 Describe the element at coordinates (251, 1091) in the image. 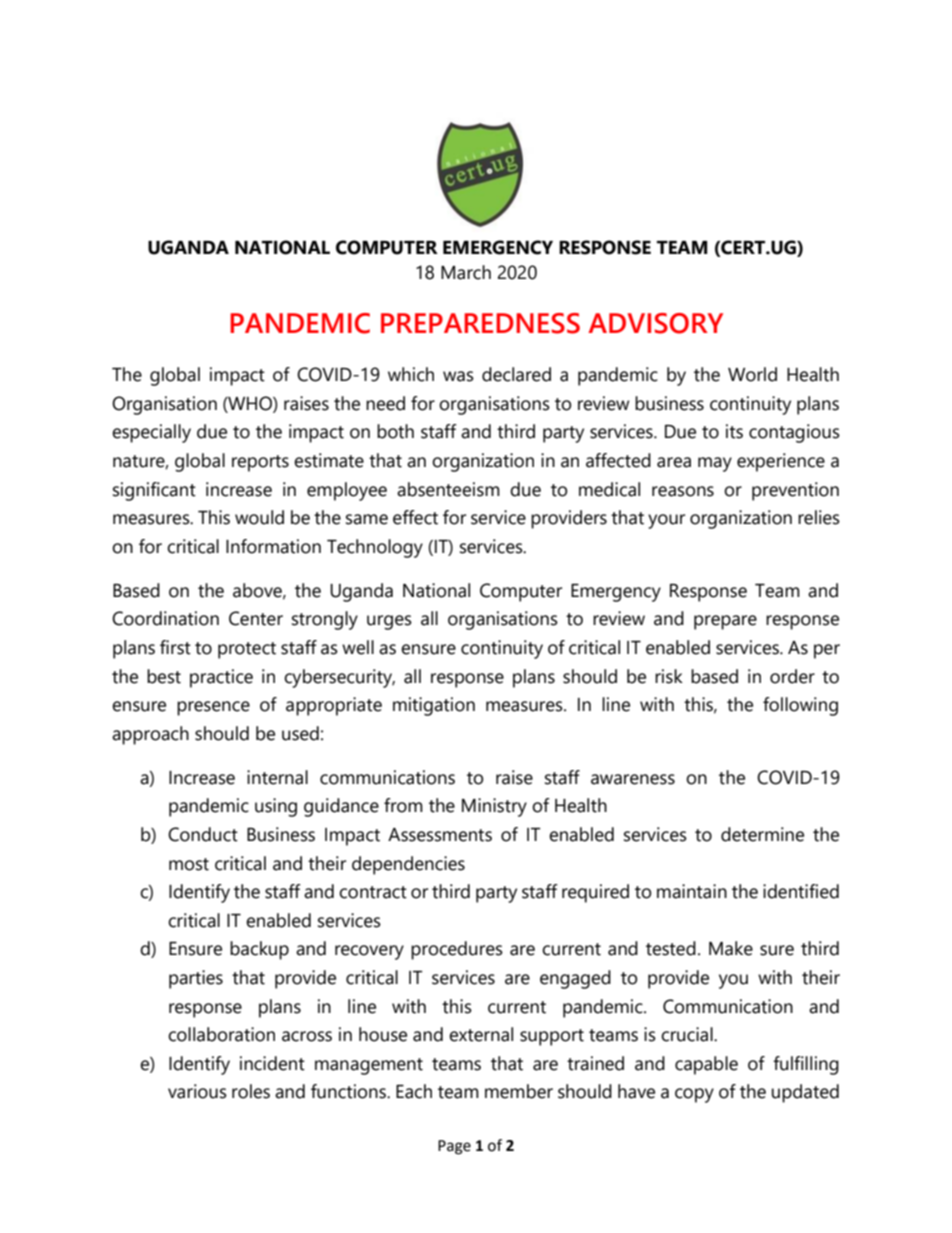

I see `roles` at that location.
